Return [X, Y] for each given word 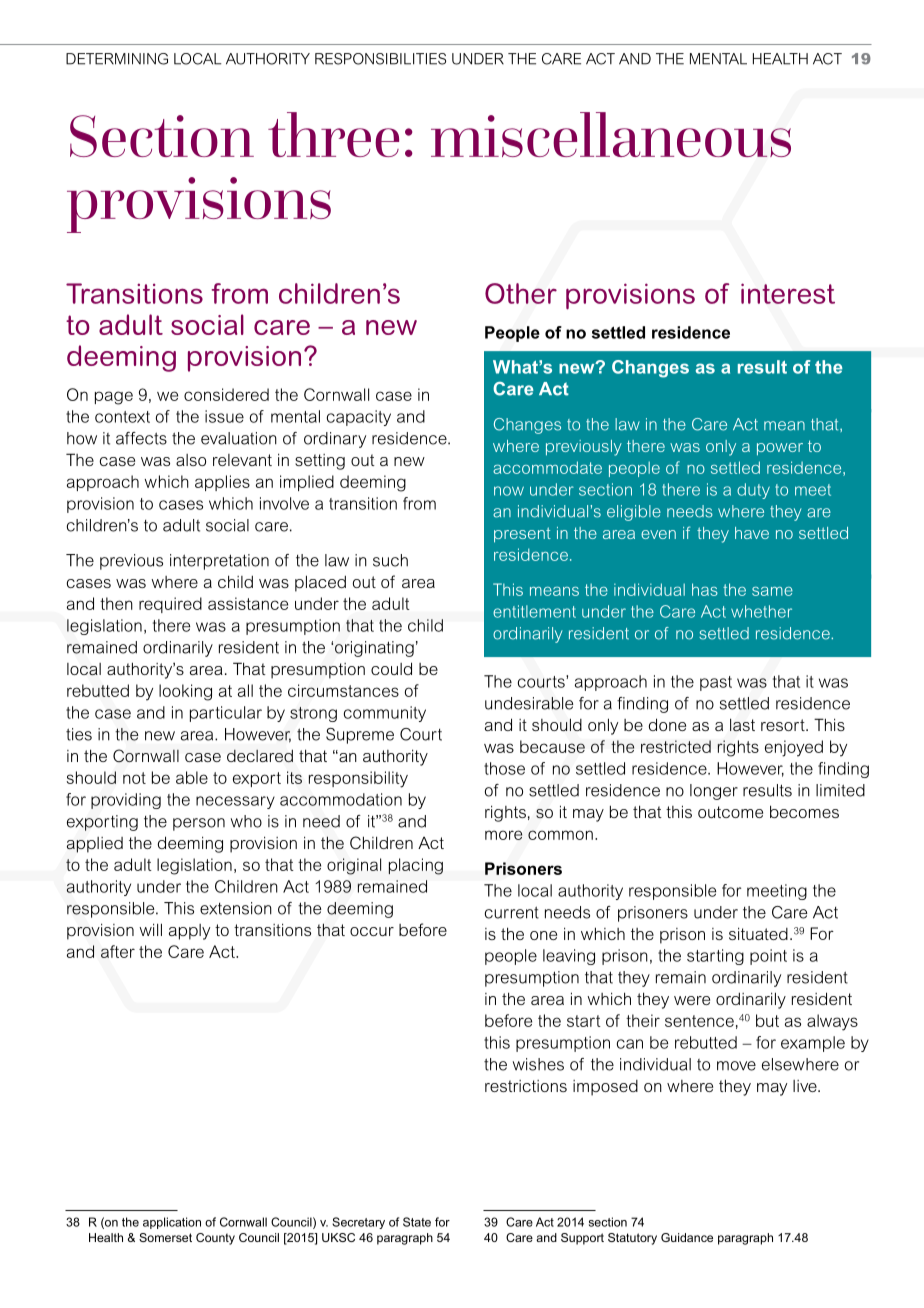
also [191, 460]
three [333, 134]
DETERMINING [117, 59]
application [172, 1223]
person [199, 824]
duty [753, 491]
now [509, 491]
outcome [730, 812]
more [503, 835]
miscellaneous [611, 134]
